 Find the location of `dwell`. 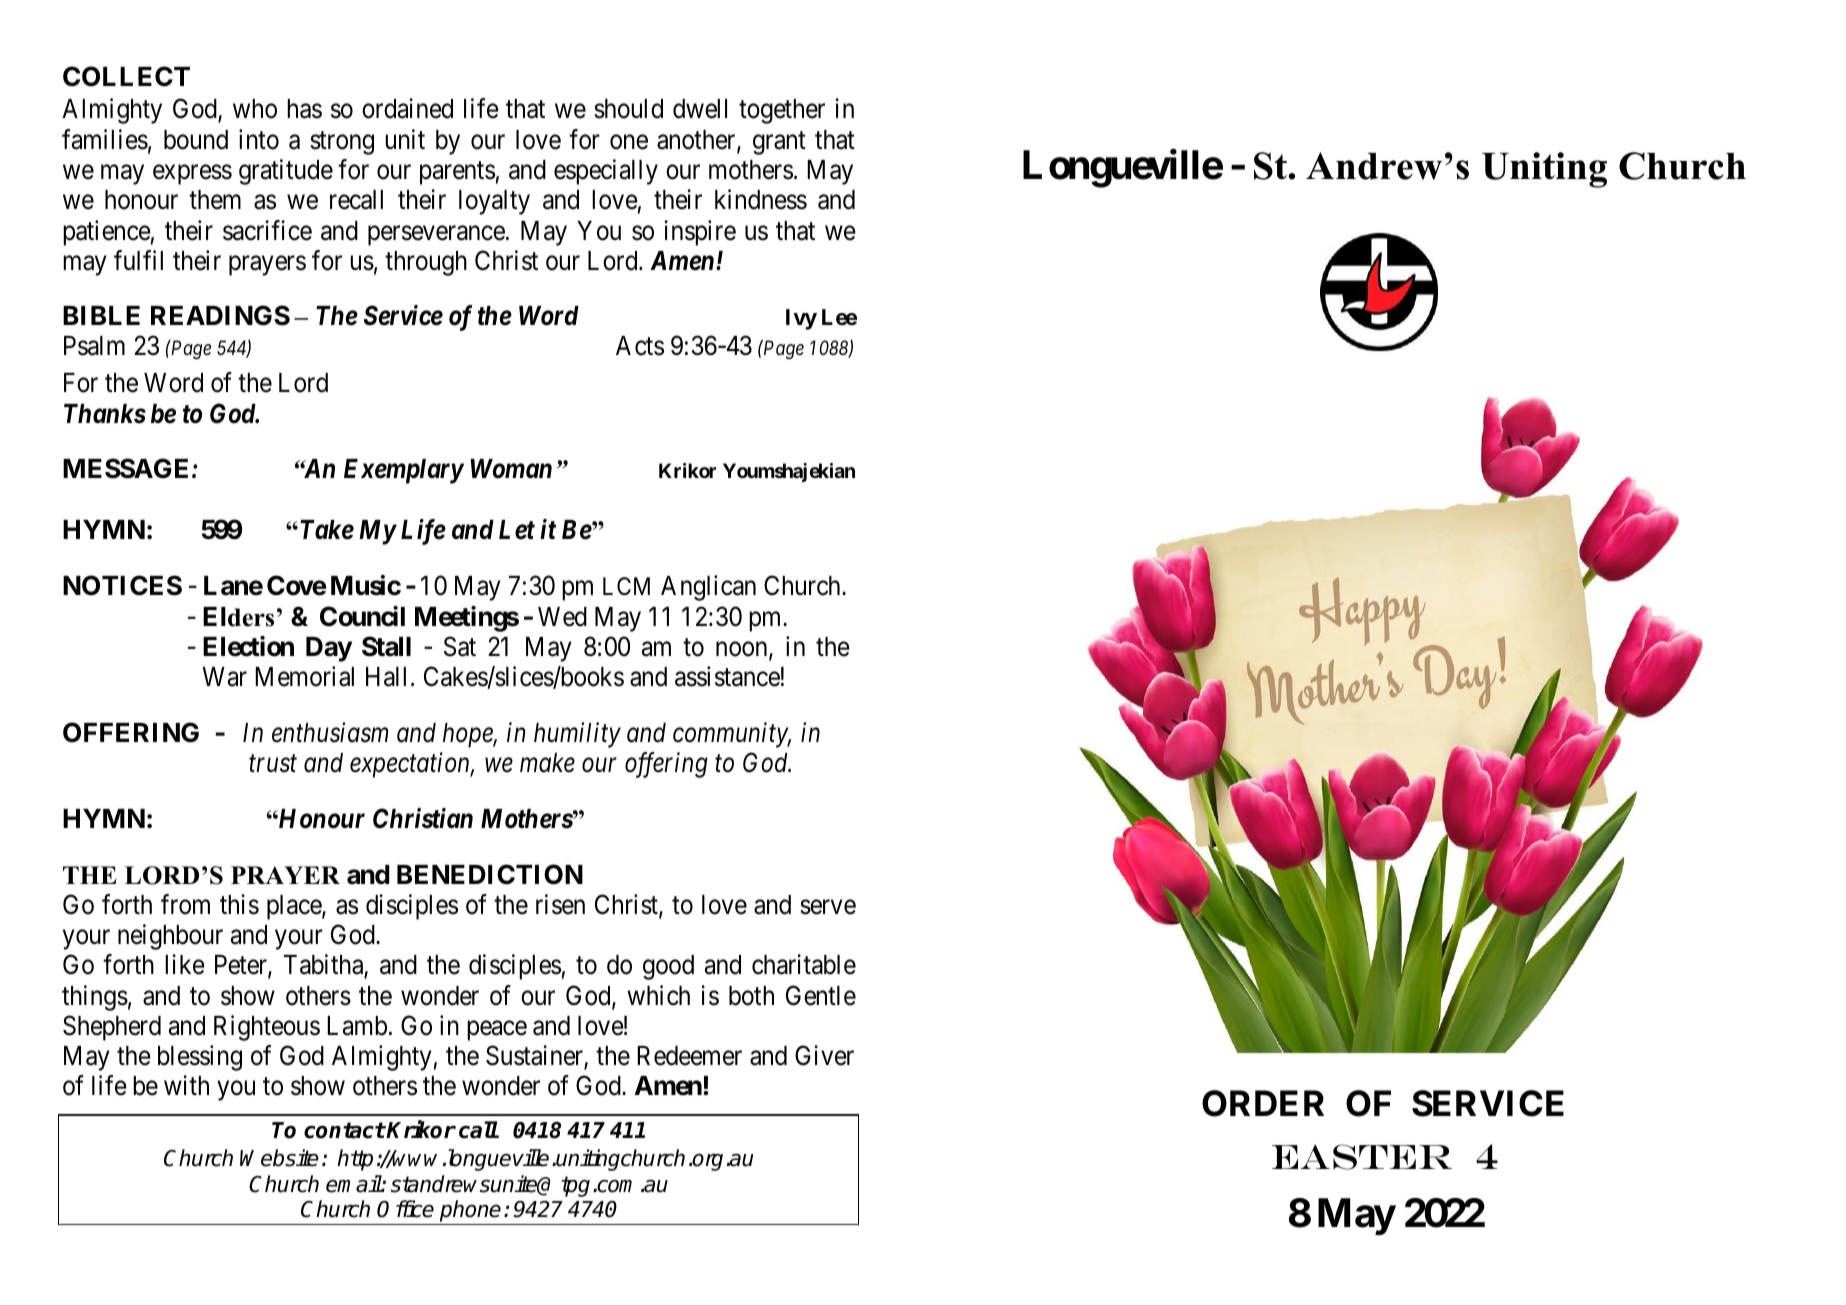

dwell is located at coordinates (700, 109).
